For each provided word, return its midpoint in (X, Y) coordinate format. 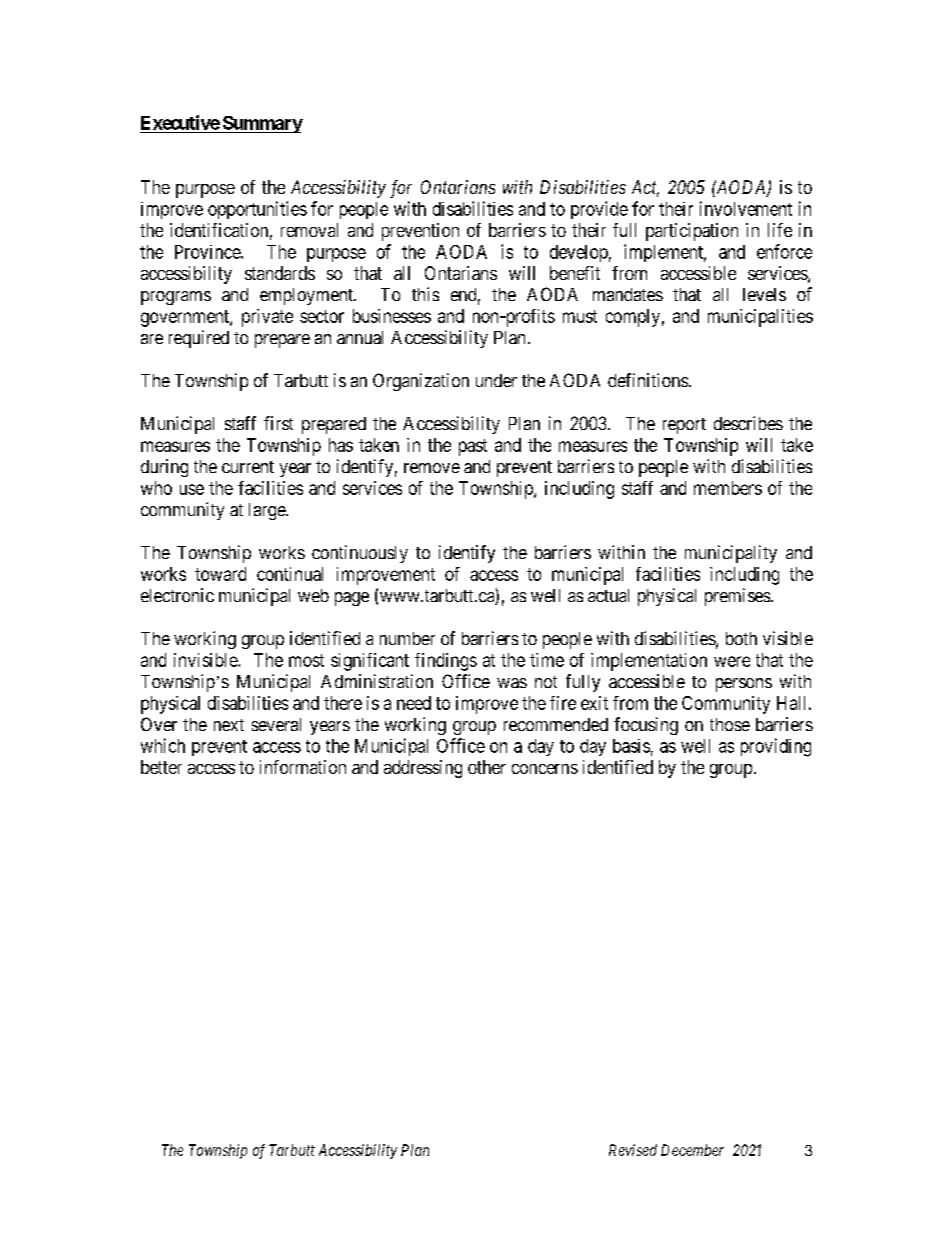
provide (599, 210)
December (692, 1150)
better (161, 767)
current (248, 467)
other (487, 767)
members (728, 488)
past (473, 447)
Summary (262, 124)
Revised (633, 1150)
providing (776, 747)
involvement (746, 208)
